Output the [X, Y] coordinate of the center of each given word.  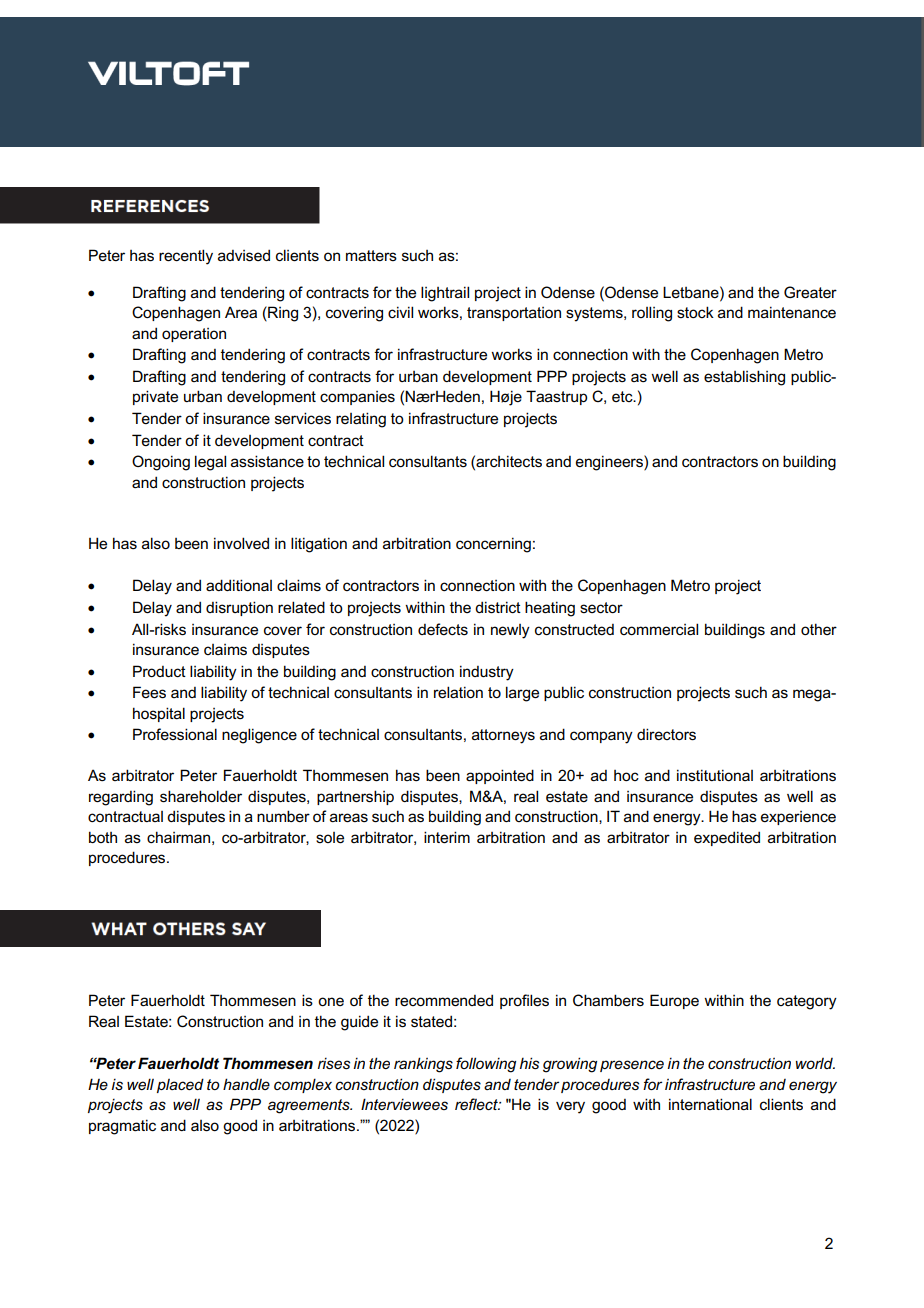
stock [695, 312]
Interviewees [404, 1104]
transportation [514, 314]
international [710, 1104]
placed [180, 1085]
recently [186, 257]
